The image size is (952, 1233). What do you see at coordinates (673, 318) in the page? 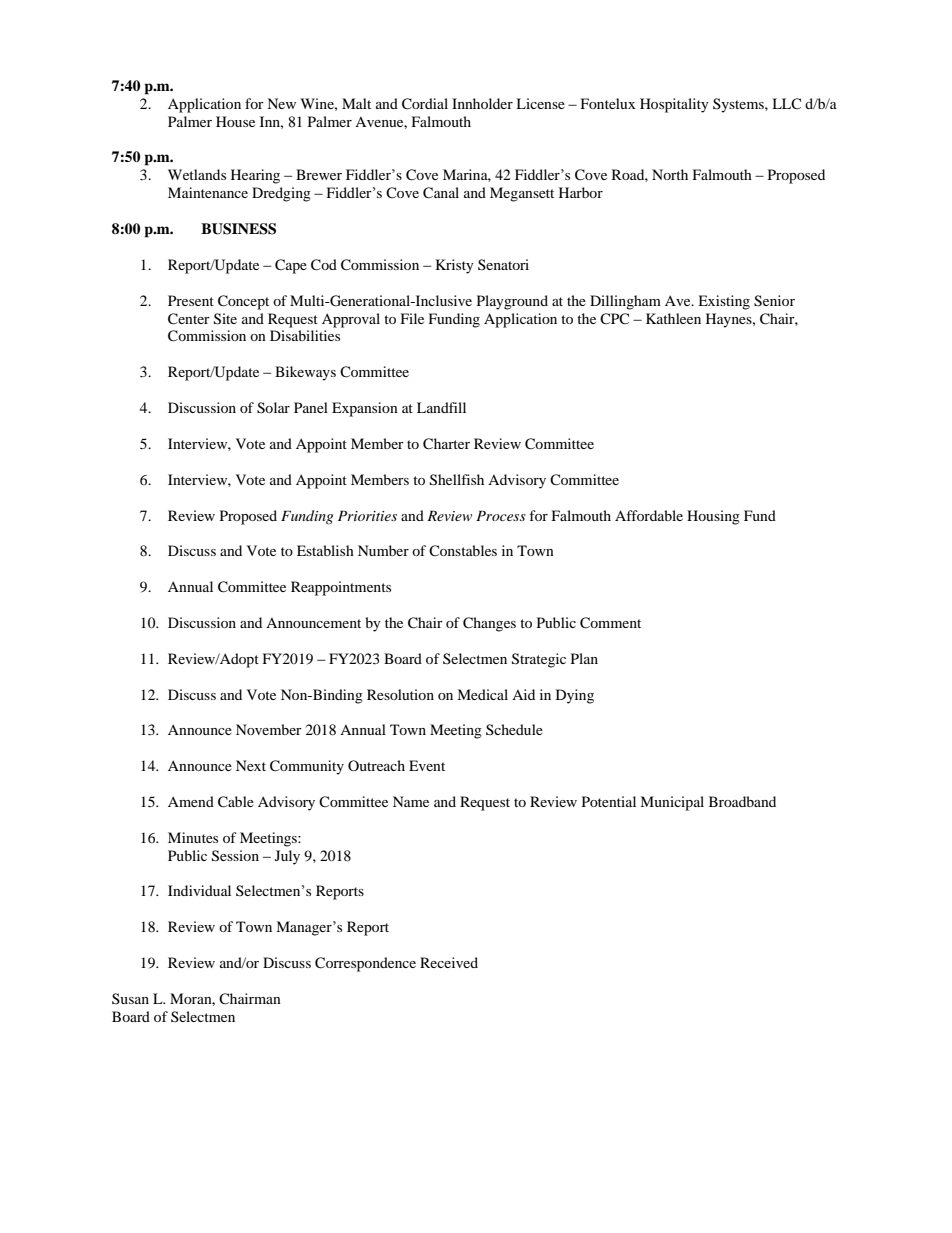
I see `Kathleen` at bounding box center [673, 318].
